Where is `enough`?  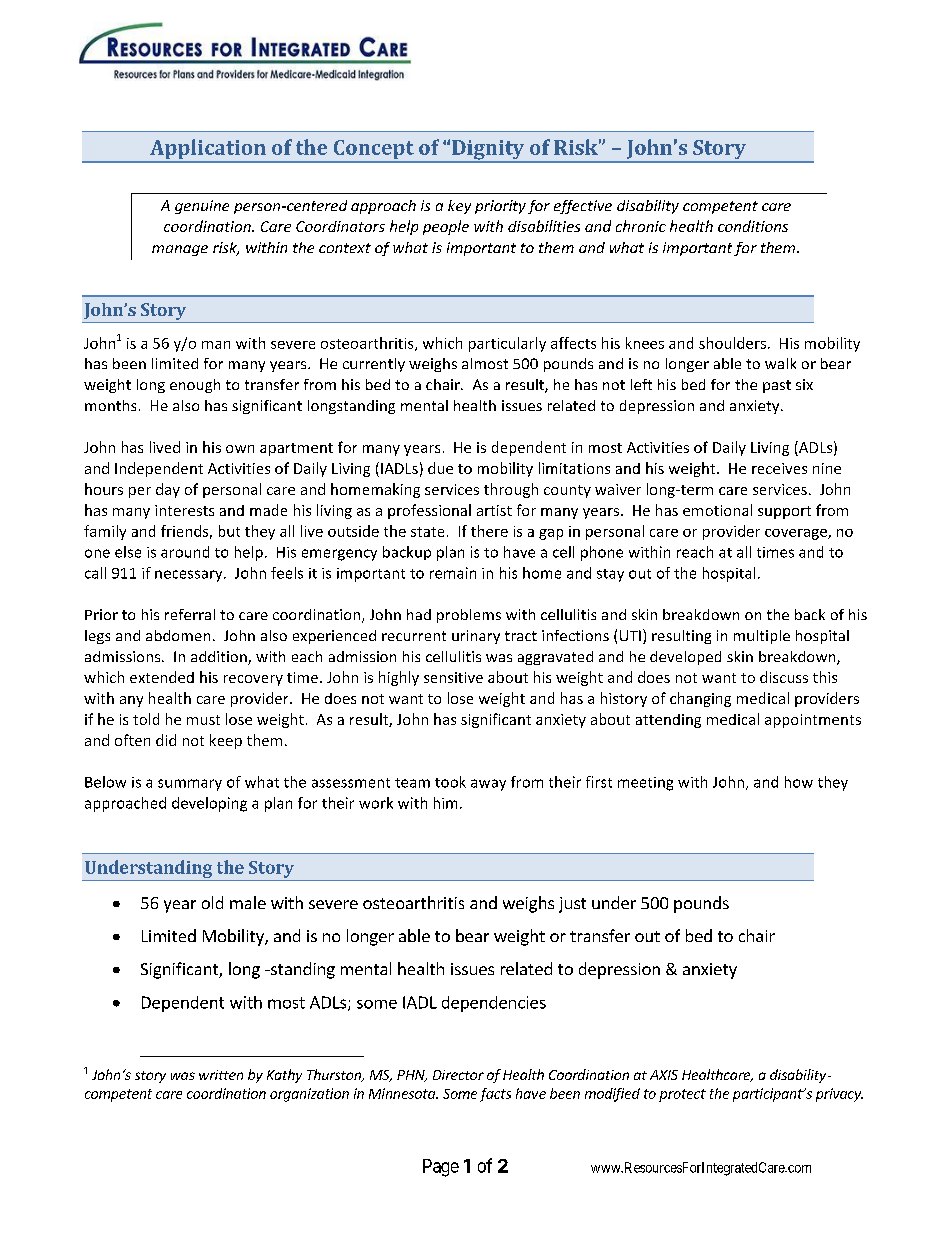
enough is located at coordinates (195, 386).
